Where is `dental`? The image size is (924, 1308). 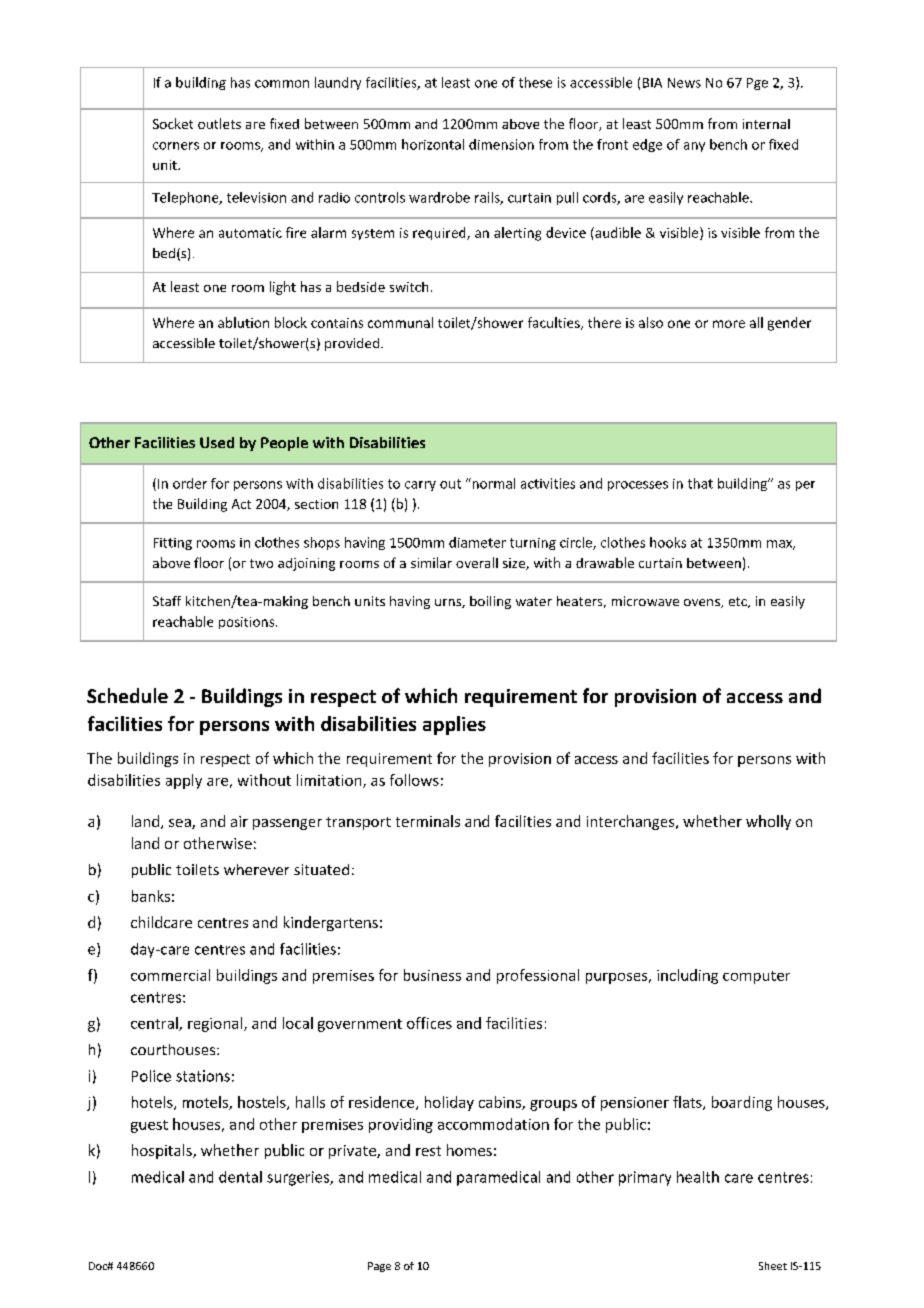
dental is located at coordinates (240, 1177).
